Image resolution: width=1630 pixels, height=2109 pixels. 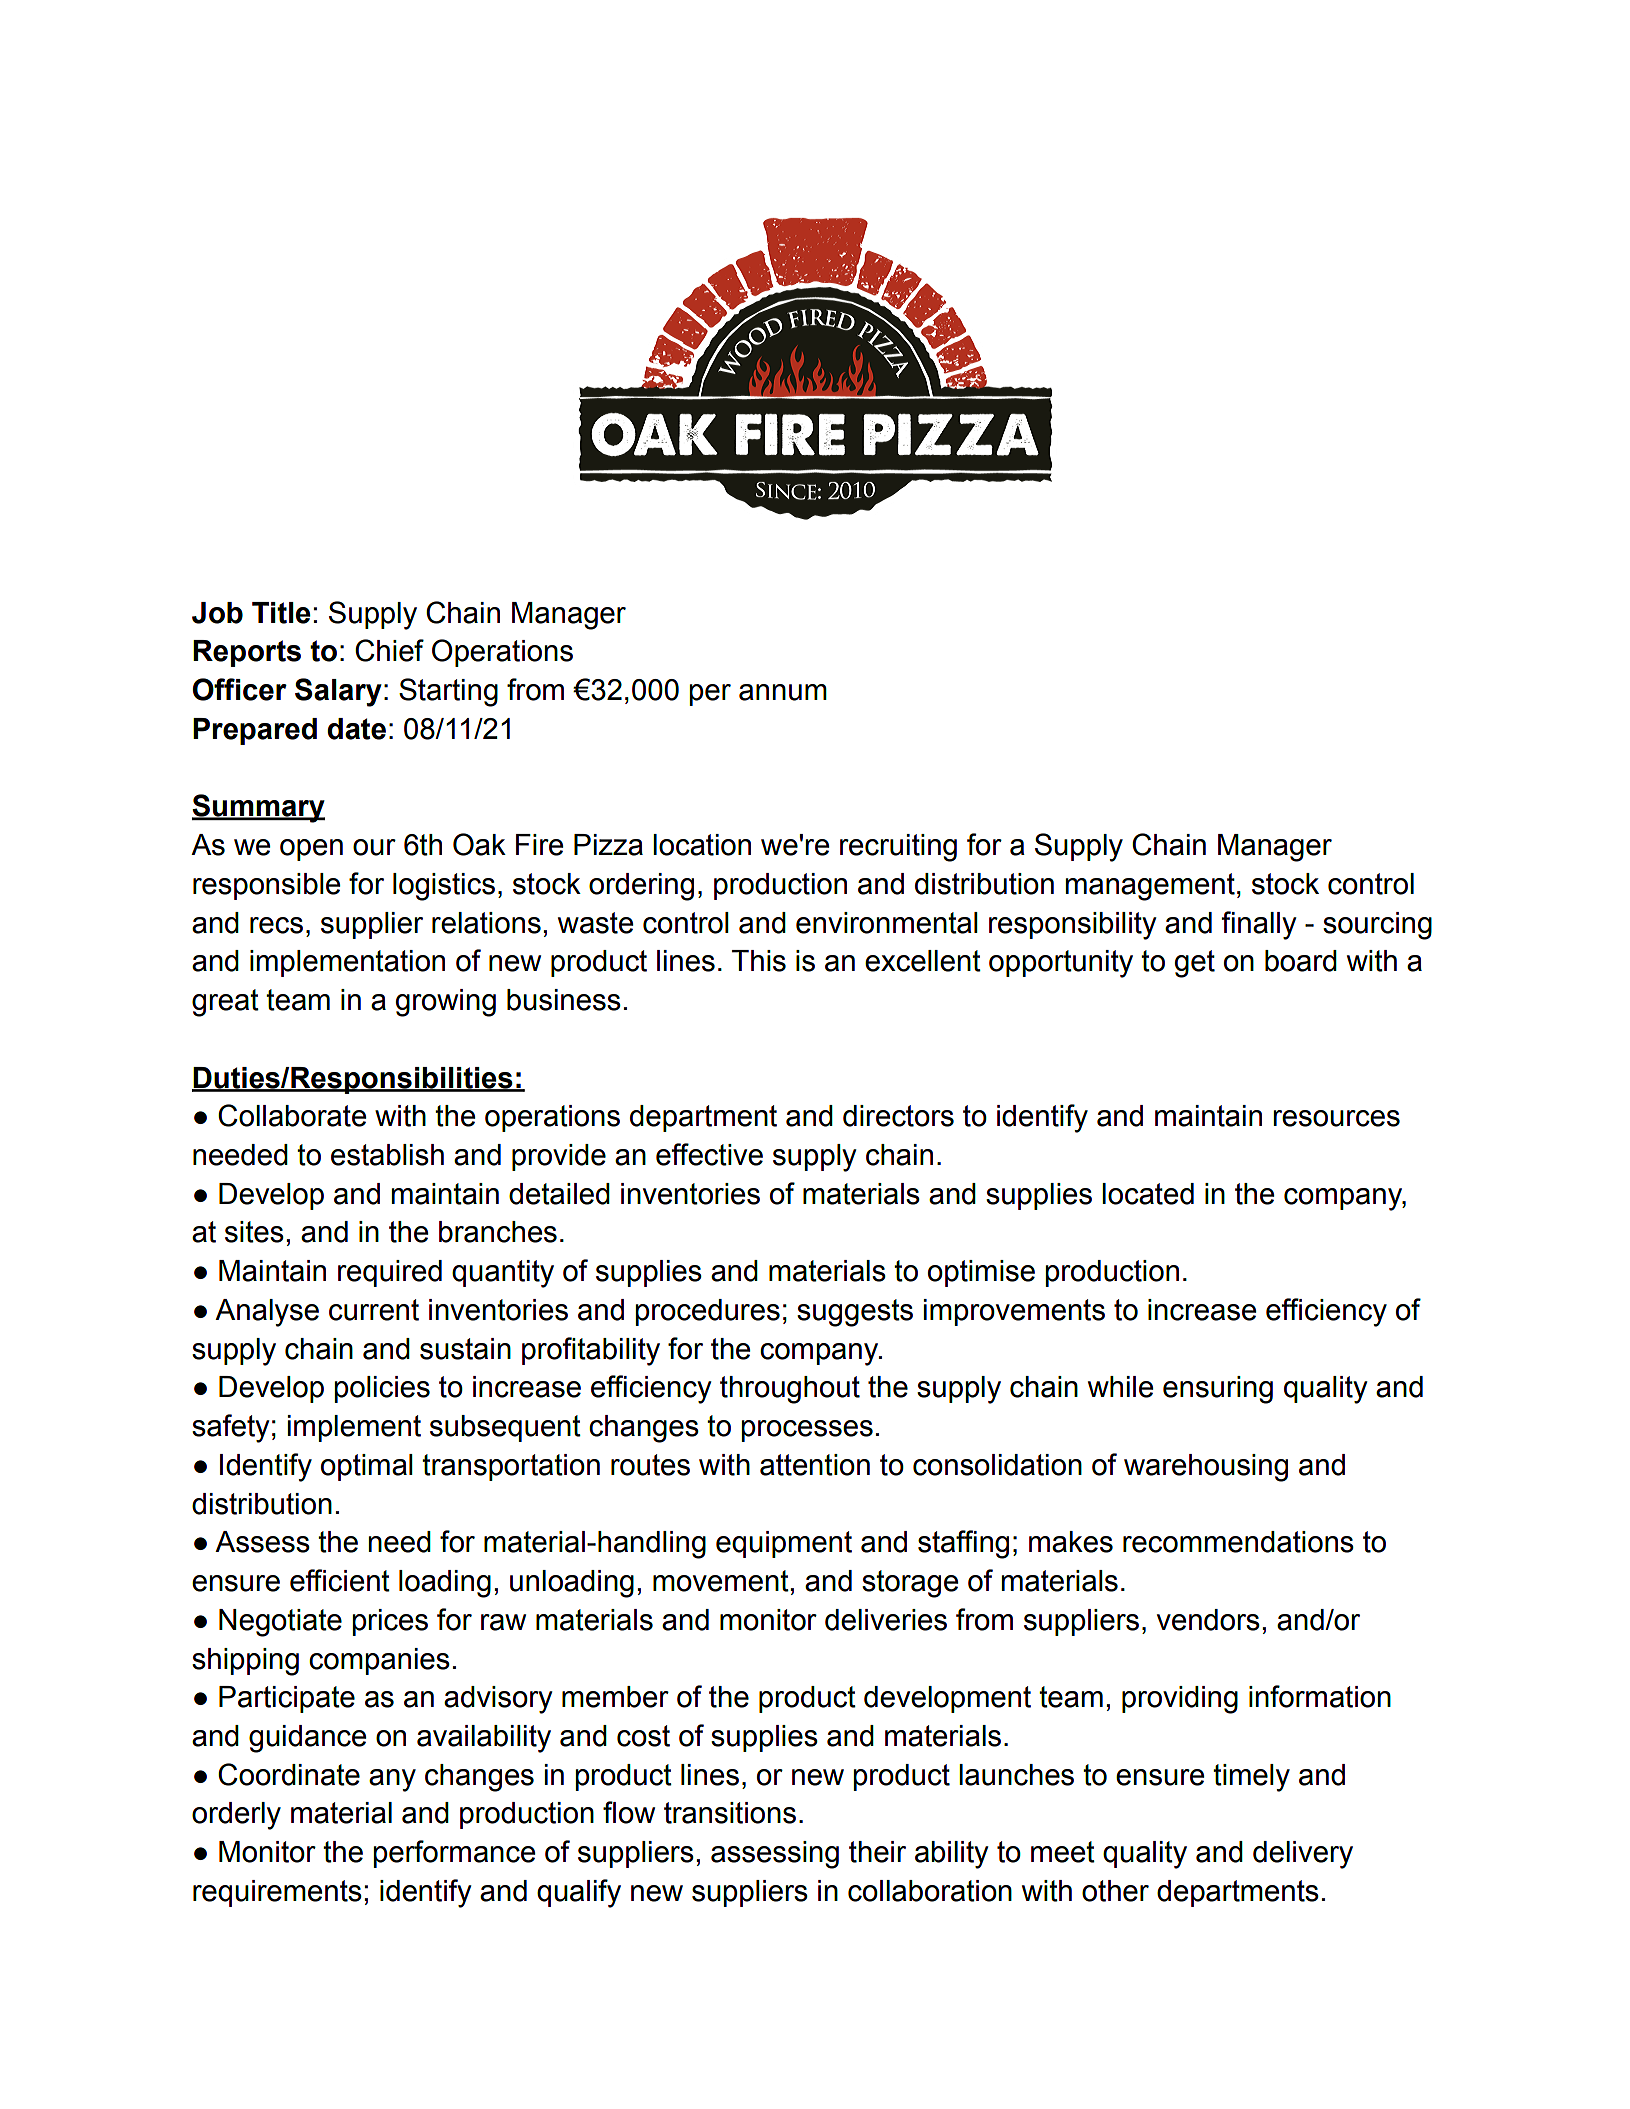 I want to click on suggests, so click(x=855, y=1313).
